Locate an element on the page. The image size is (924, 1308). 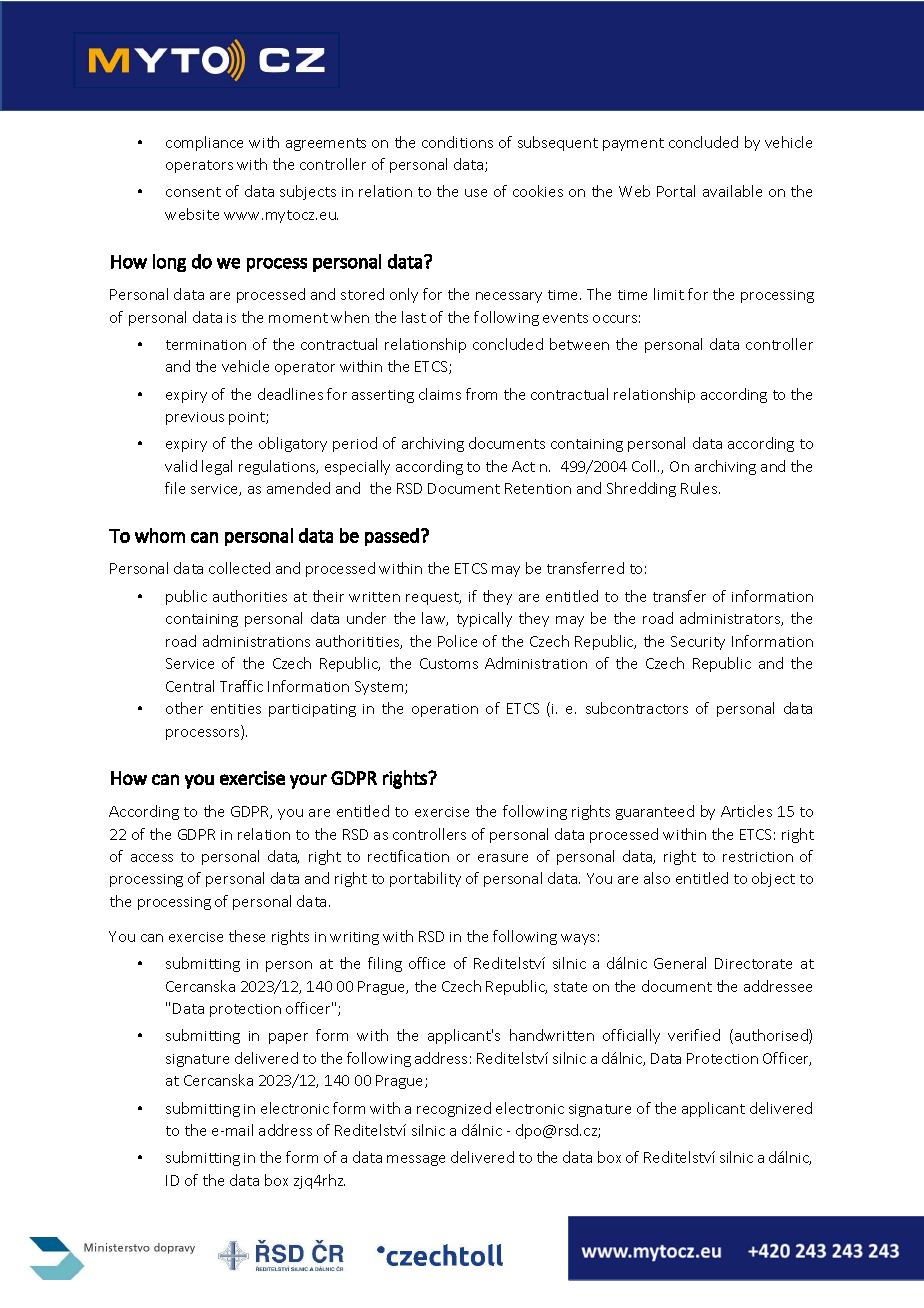
Security is located at coordinates (698, 643).
